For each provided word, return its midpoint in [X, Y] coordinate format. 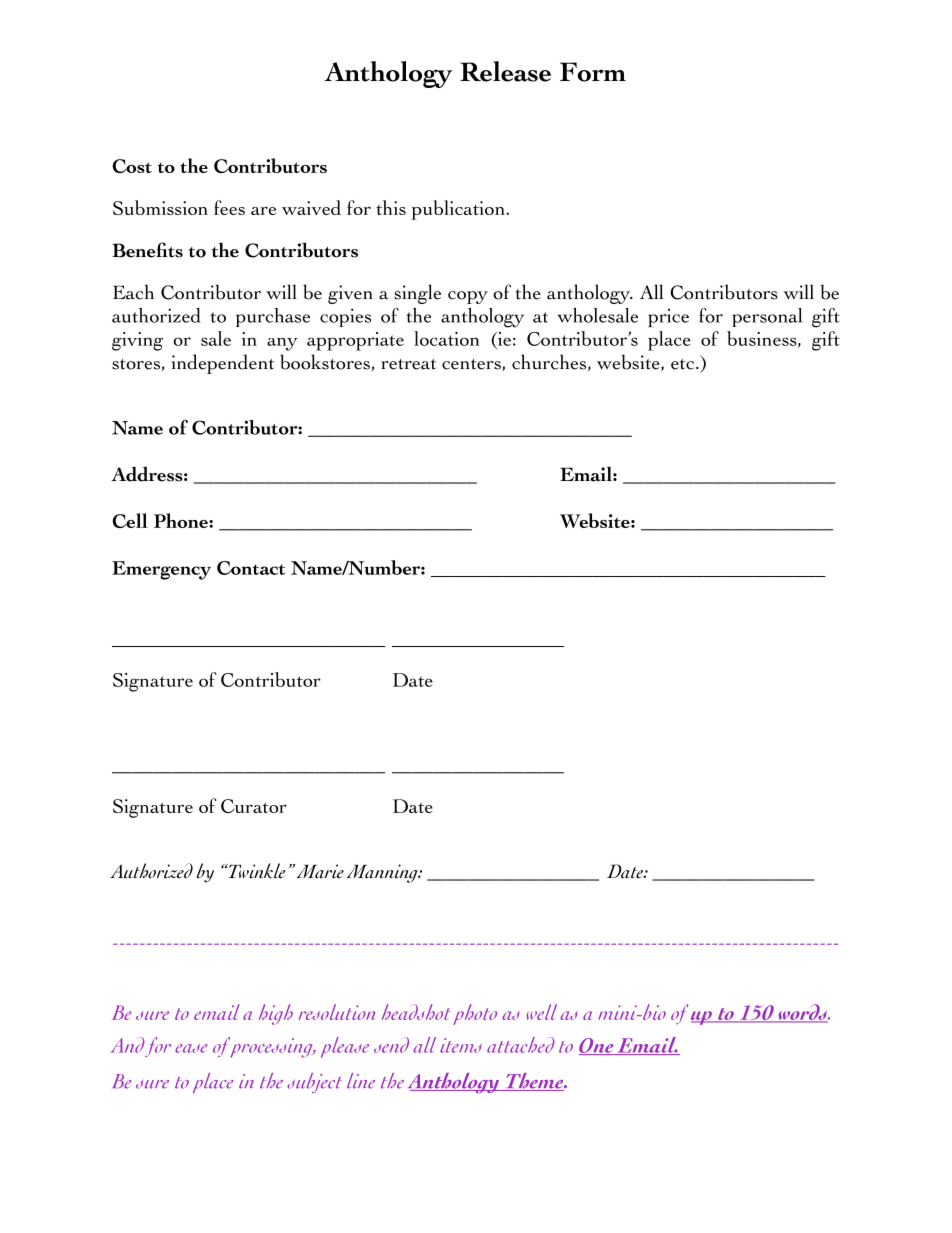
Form [593, 72]
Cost [132, 166]
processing [273, 1048]
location [447, 338]
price [668, 318]
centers [472, 365]
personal [767, 317]
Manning [383, 873]
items [461, 1045]
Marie [320, 871]
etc [684, 364]
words [802, 1013]
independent [222, 364]
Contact [251, 568]
